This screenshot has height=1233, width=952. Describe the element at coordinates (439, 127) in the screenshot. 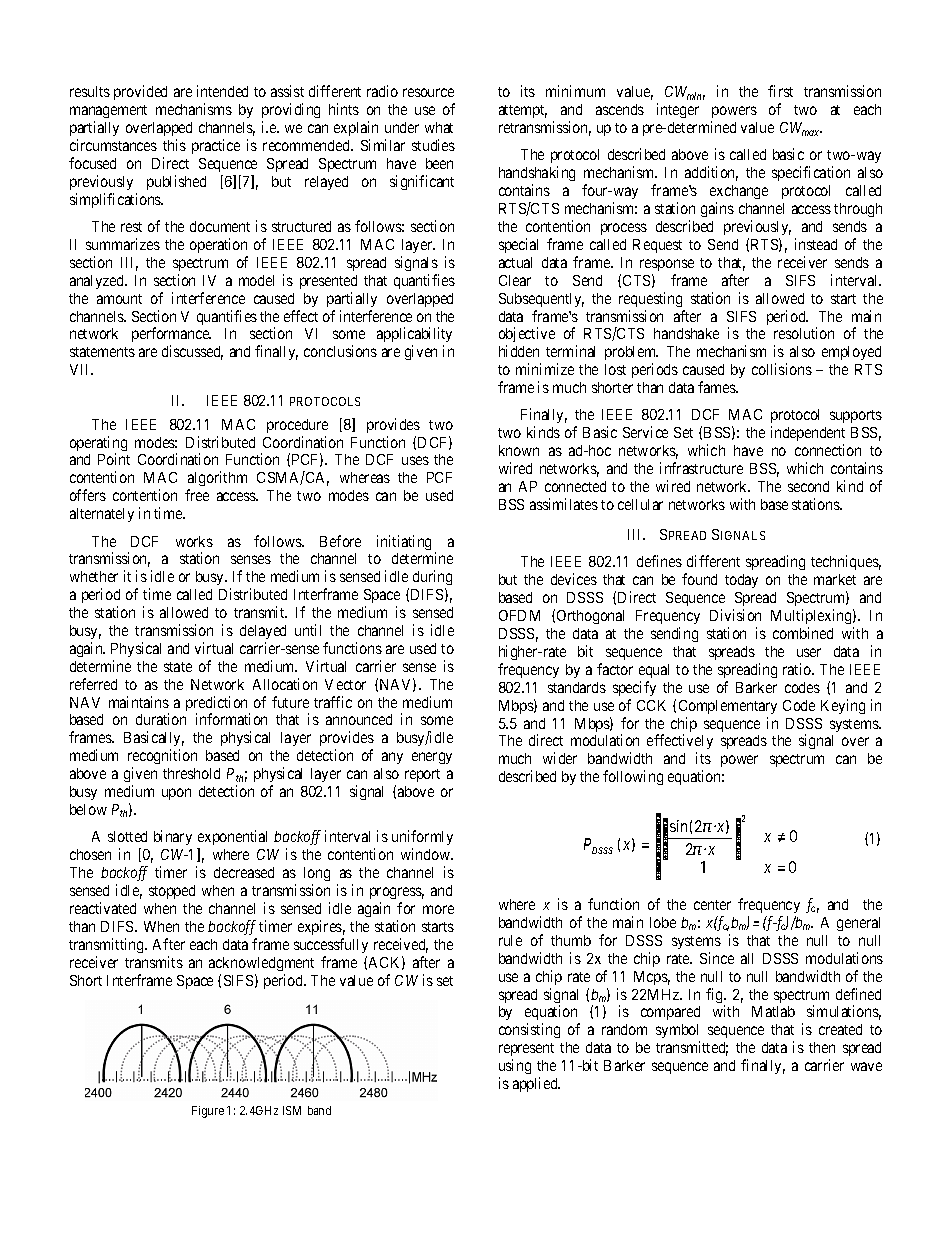

I see `what` at that location.
